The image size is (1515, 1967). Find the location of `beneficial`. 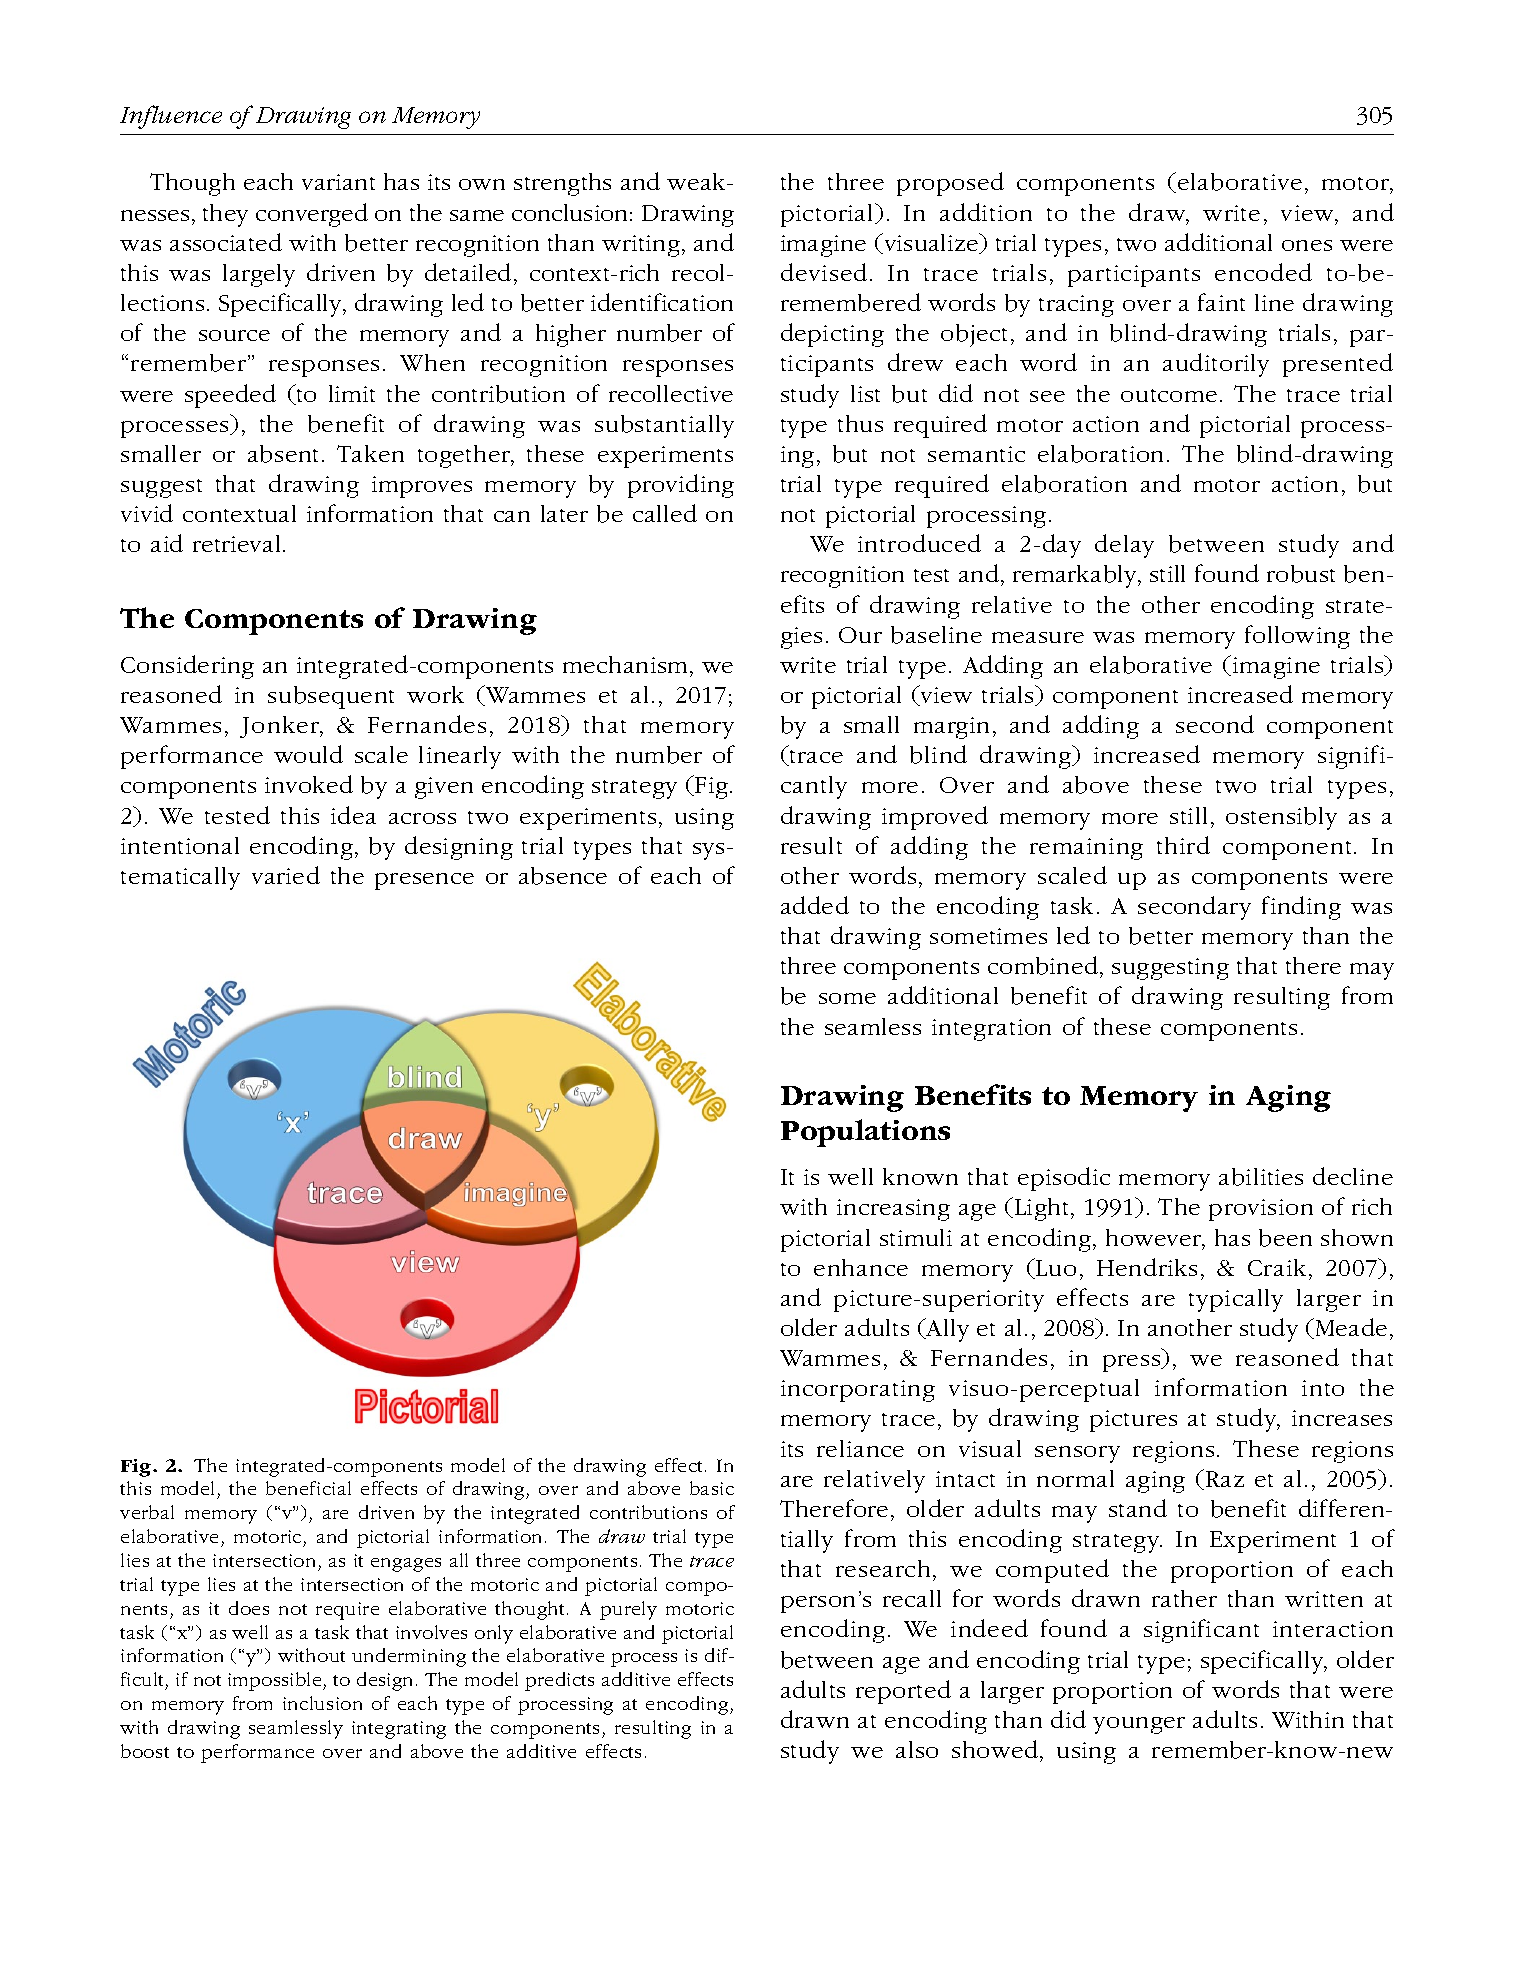

beneficial is located at coordinates (308, 1488).
